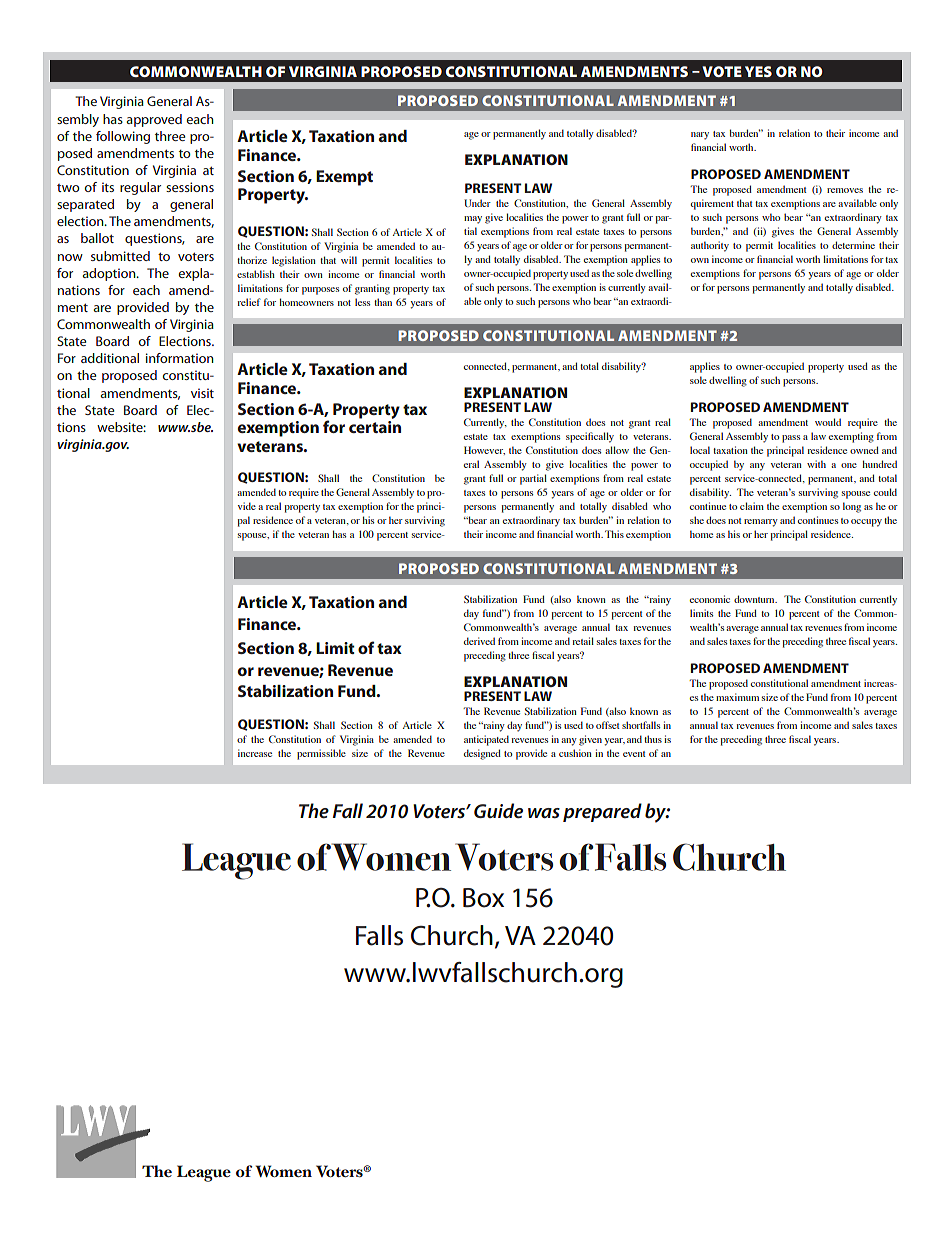 This screenshot has width=952, height=1233. I want to click on maximum, so click(737, 697).
